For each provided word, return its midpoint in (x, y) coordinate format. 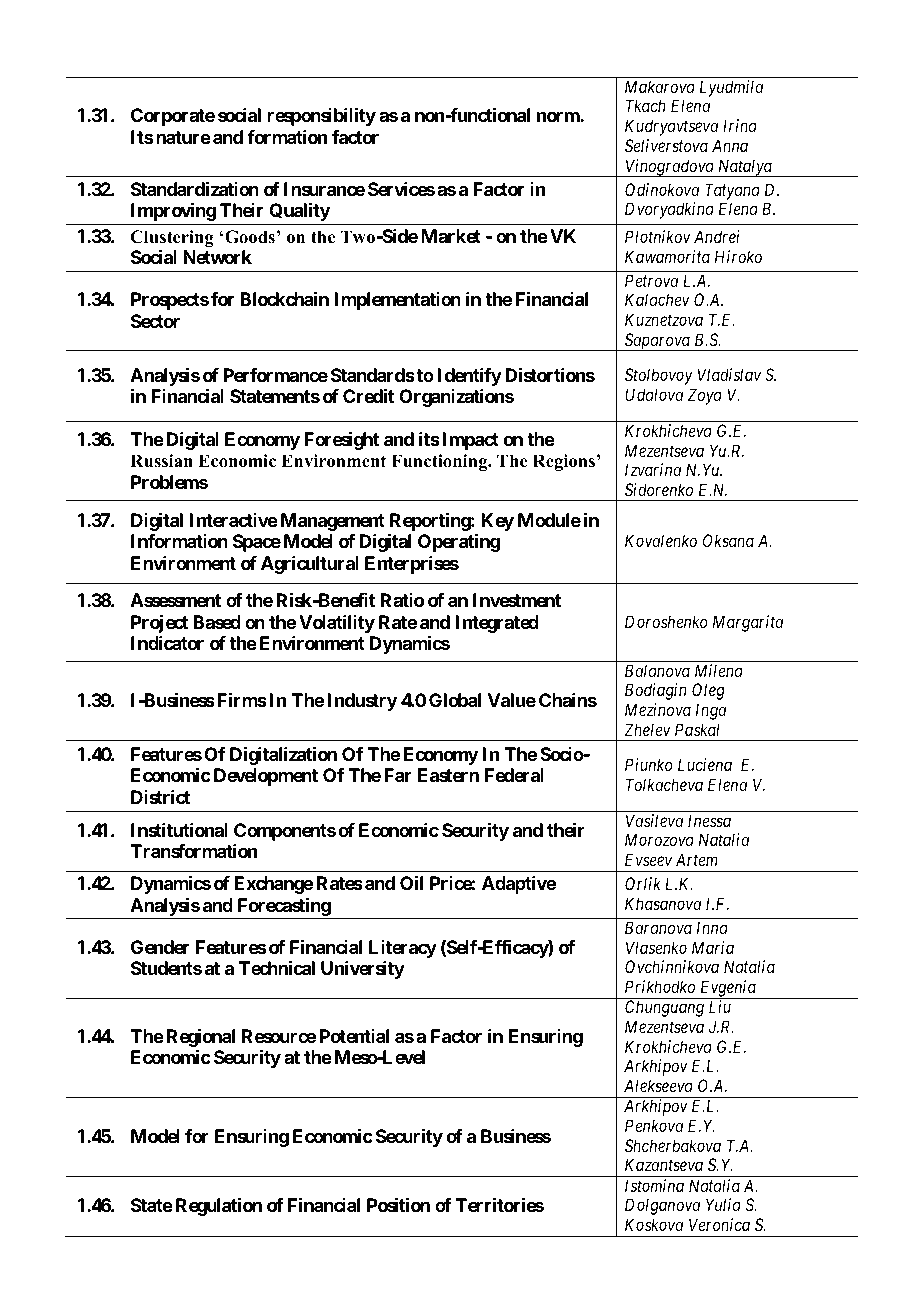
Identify (470, 377)
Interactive (233, 520)
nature (183, 137)
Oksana (728, 540)
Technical (277, 967)
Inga (711, 711)
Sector (155, 321)
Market (451, 236)
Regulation (219, 1207)
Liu (720, 1006)
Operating (459, 543)
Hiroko (738, 256)
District (160, 797)
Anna (730, 145)
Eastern (448, 775)
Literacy (403, 949)
